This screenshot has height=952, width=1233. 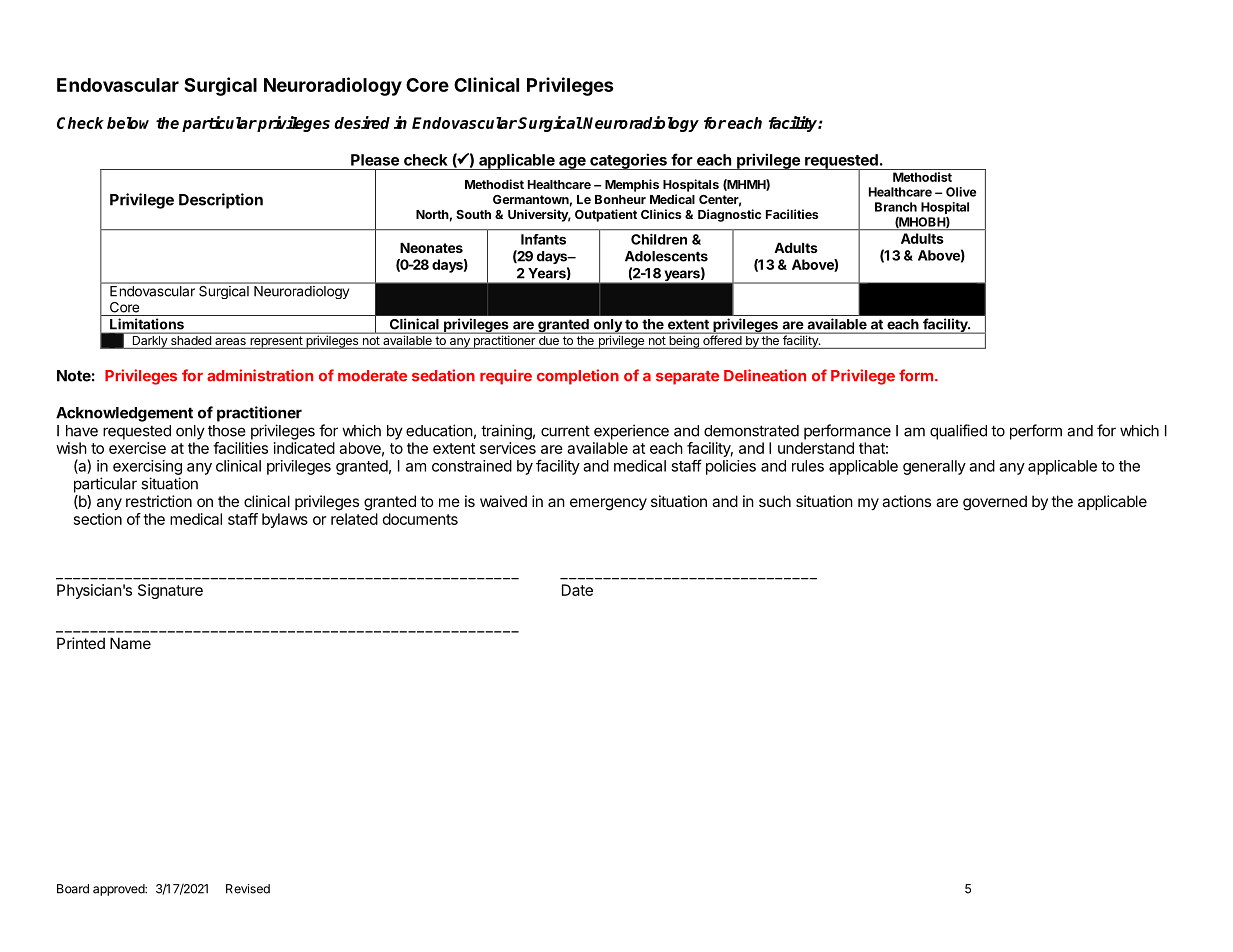 What do you see at coordinates (503, 501) in the screenshot?
I see `waived` at bounding box center [503, 501].
